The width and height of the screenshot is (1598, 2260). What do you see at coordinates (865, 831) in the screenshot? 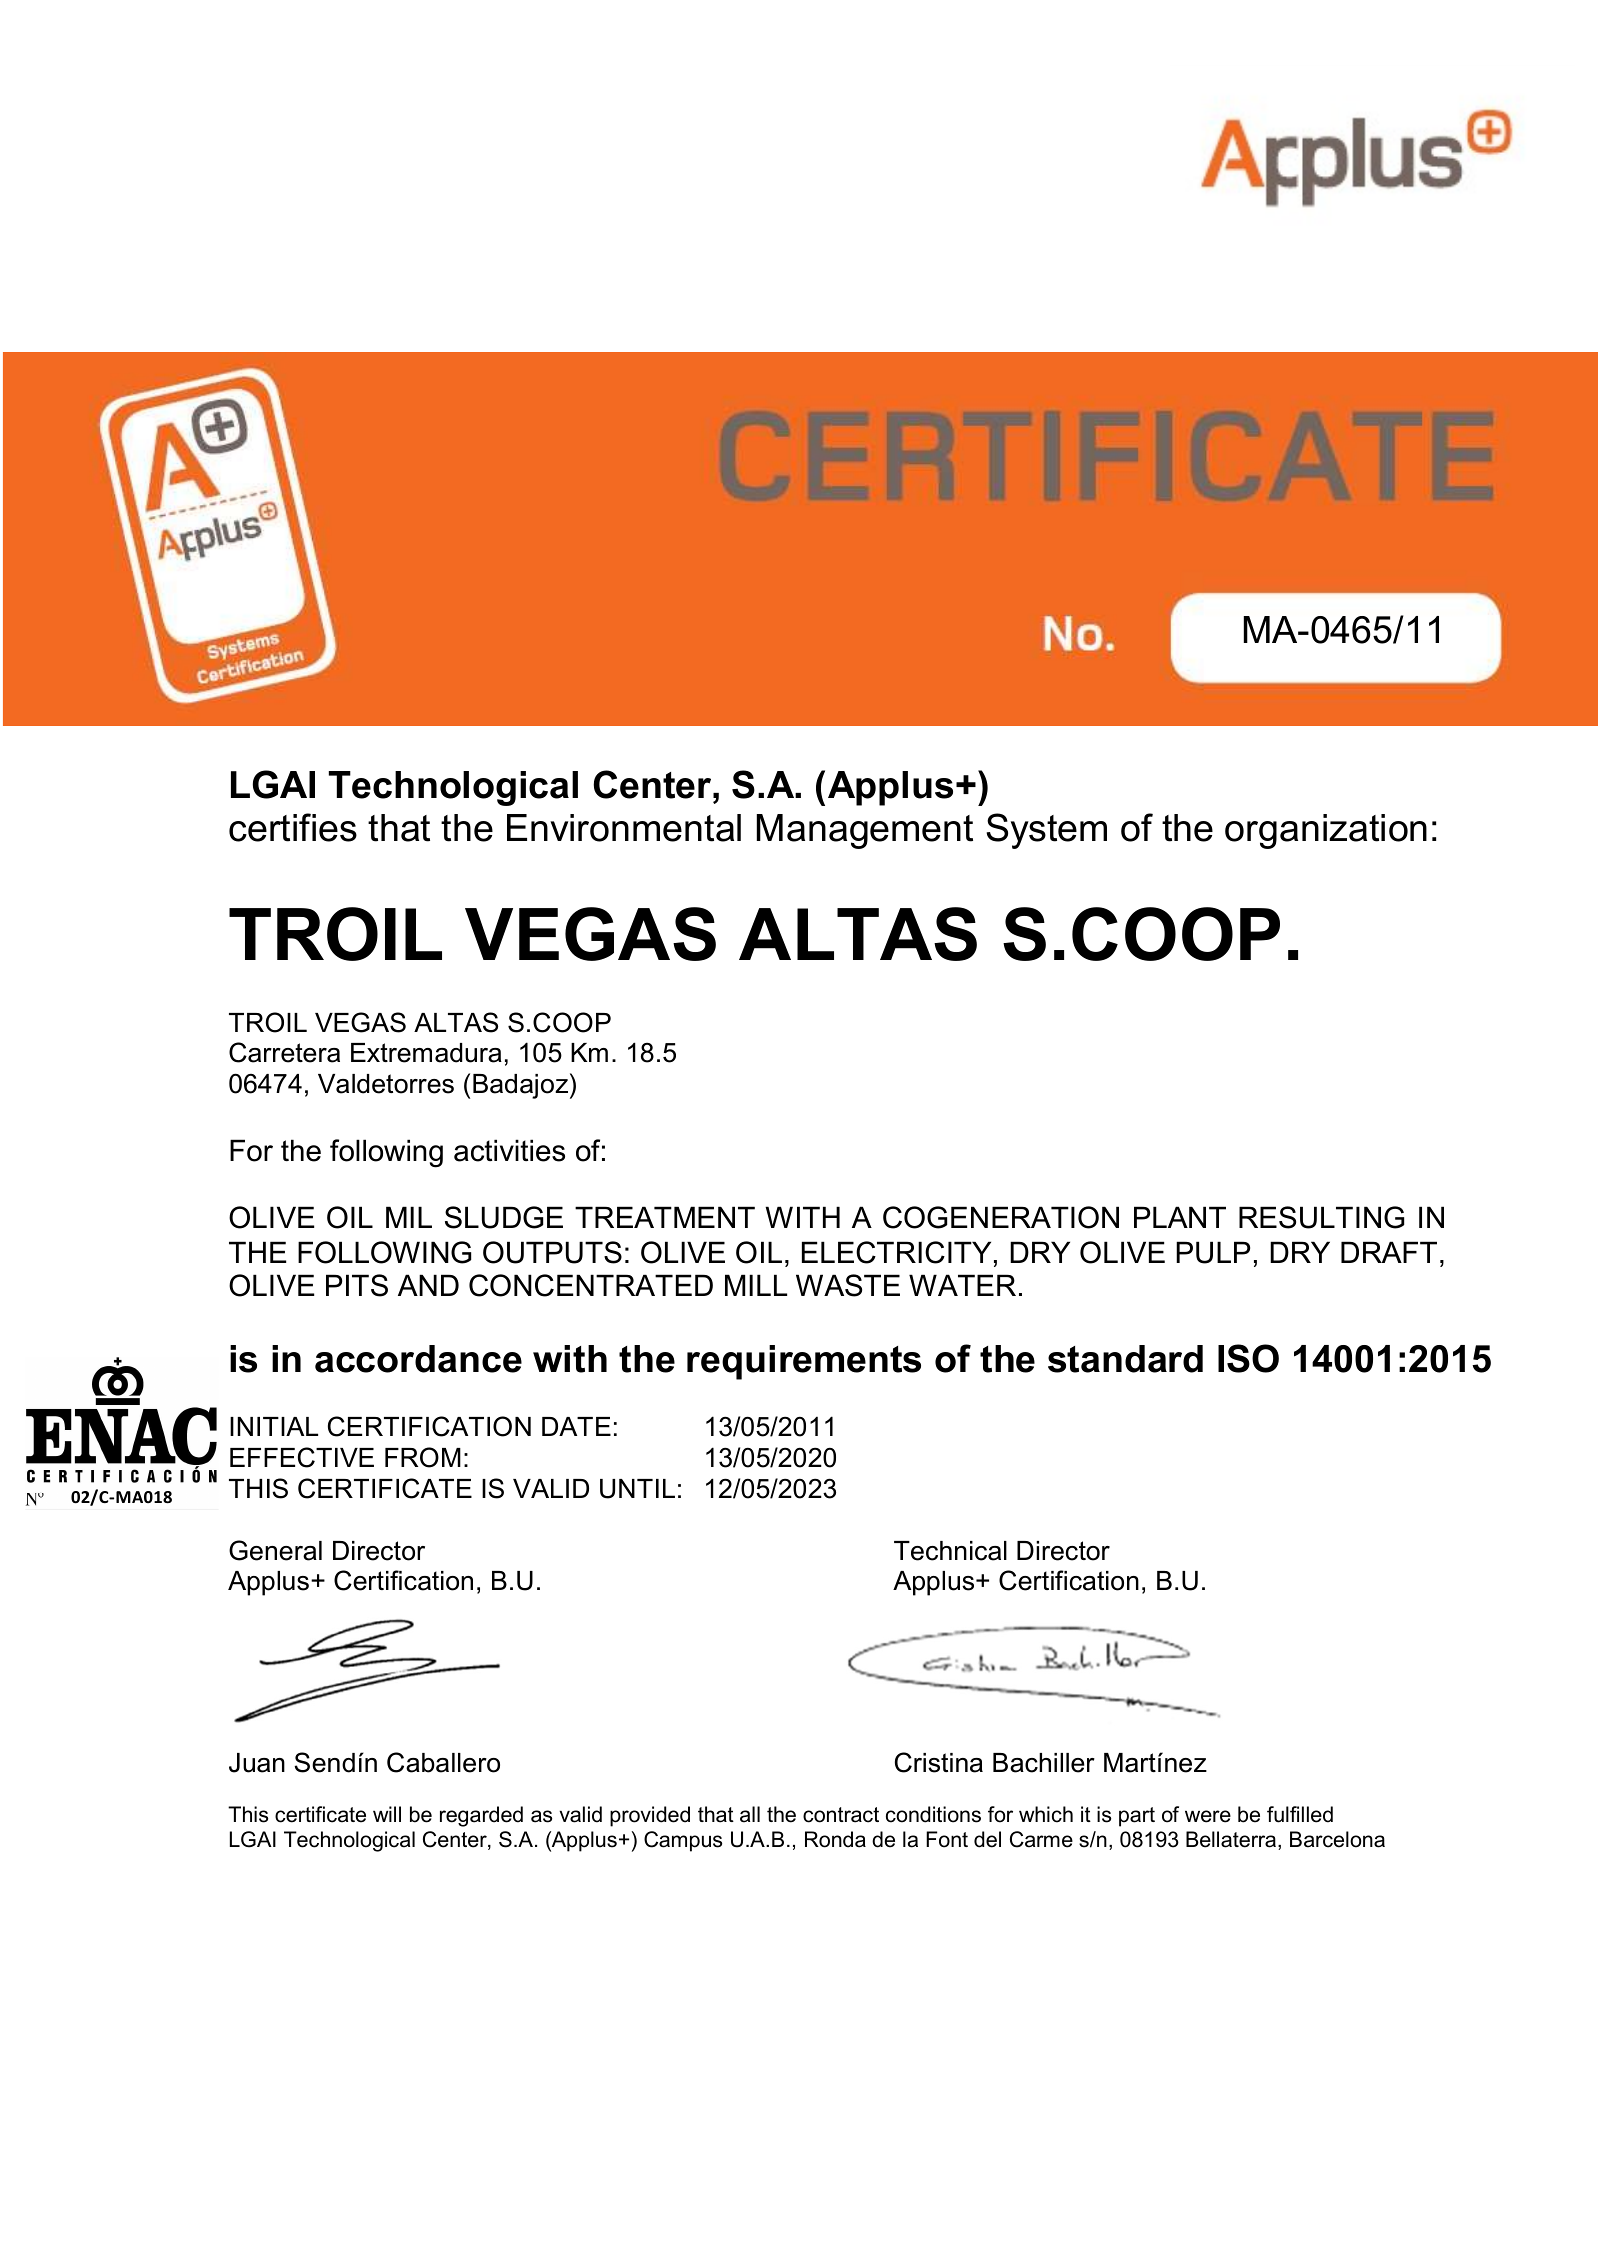
I see `Management` at bounding box center [865, 831].
